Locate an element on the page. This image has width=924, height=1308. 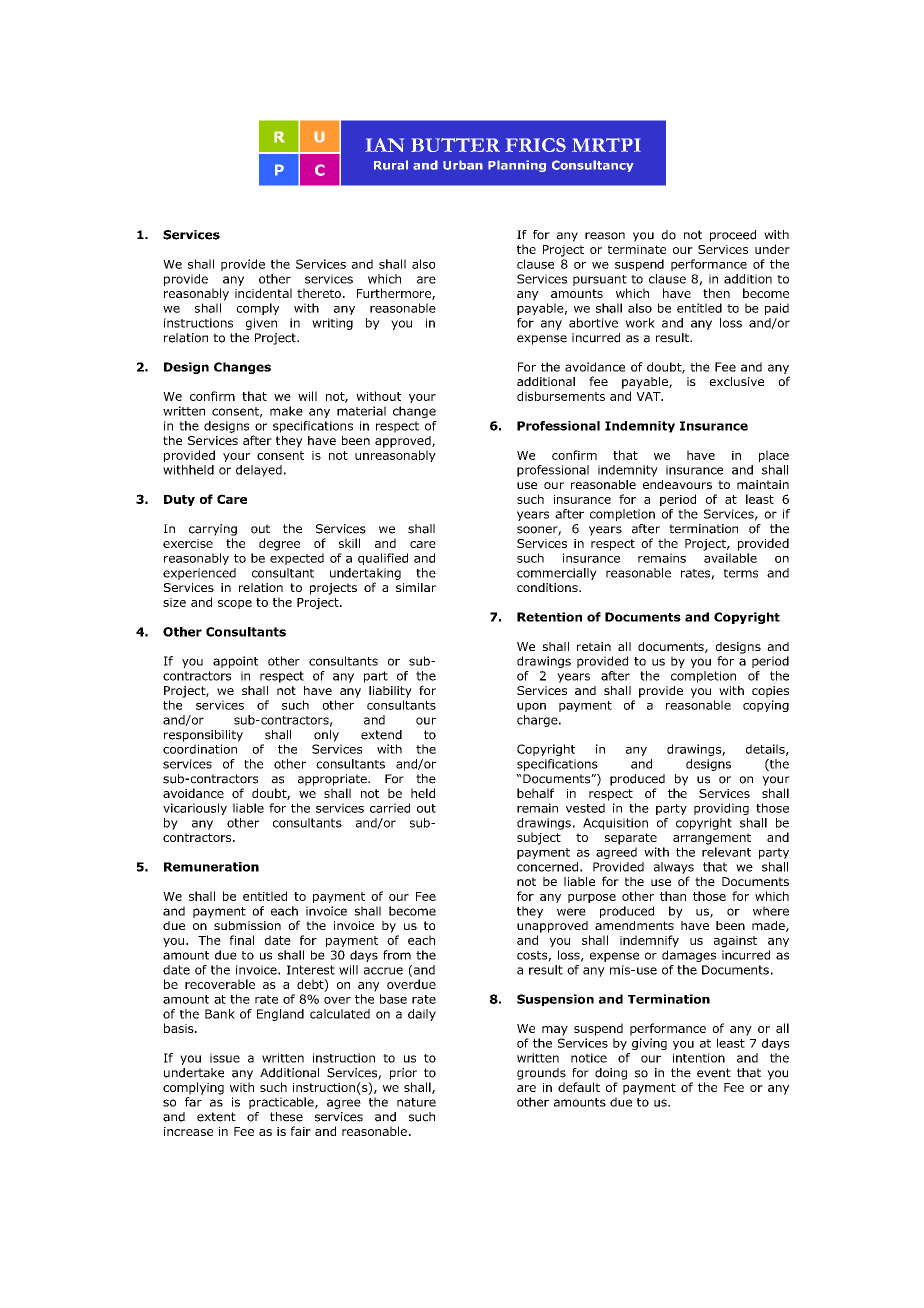
IAN is located at coordinates (384, 145).
